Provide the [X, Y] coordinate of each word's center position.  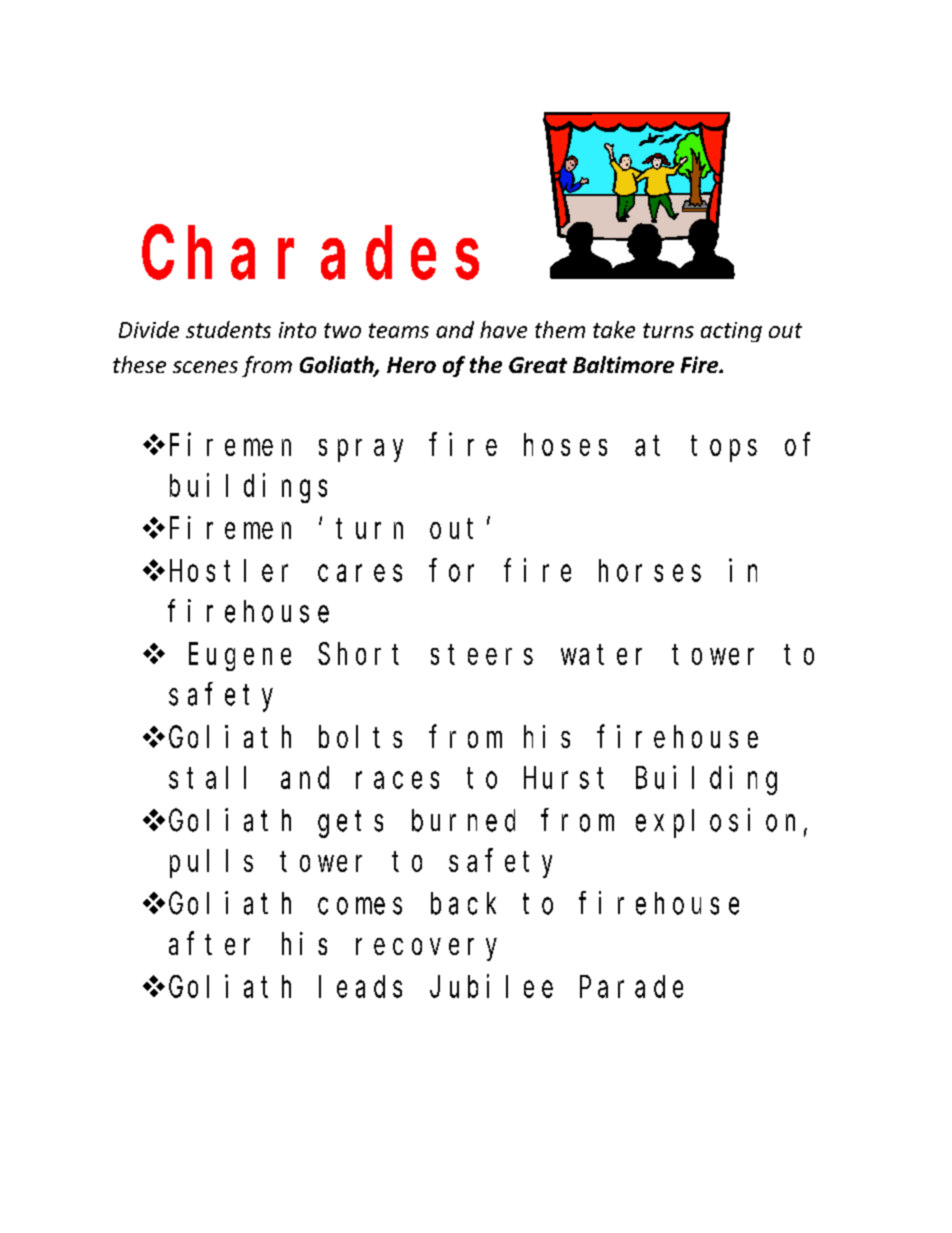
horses [650, 571]
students [228, 329]
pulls [211, 864]
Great [538, 365]
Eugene [240, 658]
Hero [411, 365]
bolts [360, 737]
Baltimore [623, 364]
